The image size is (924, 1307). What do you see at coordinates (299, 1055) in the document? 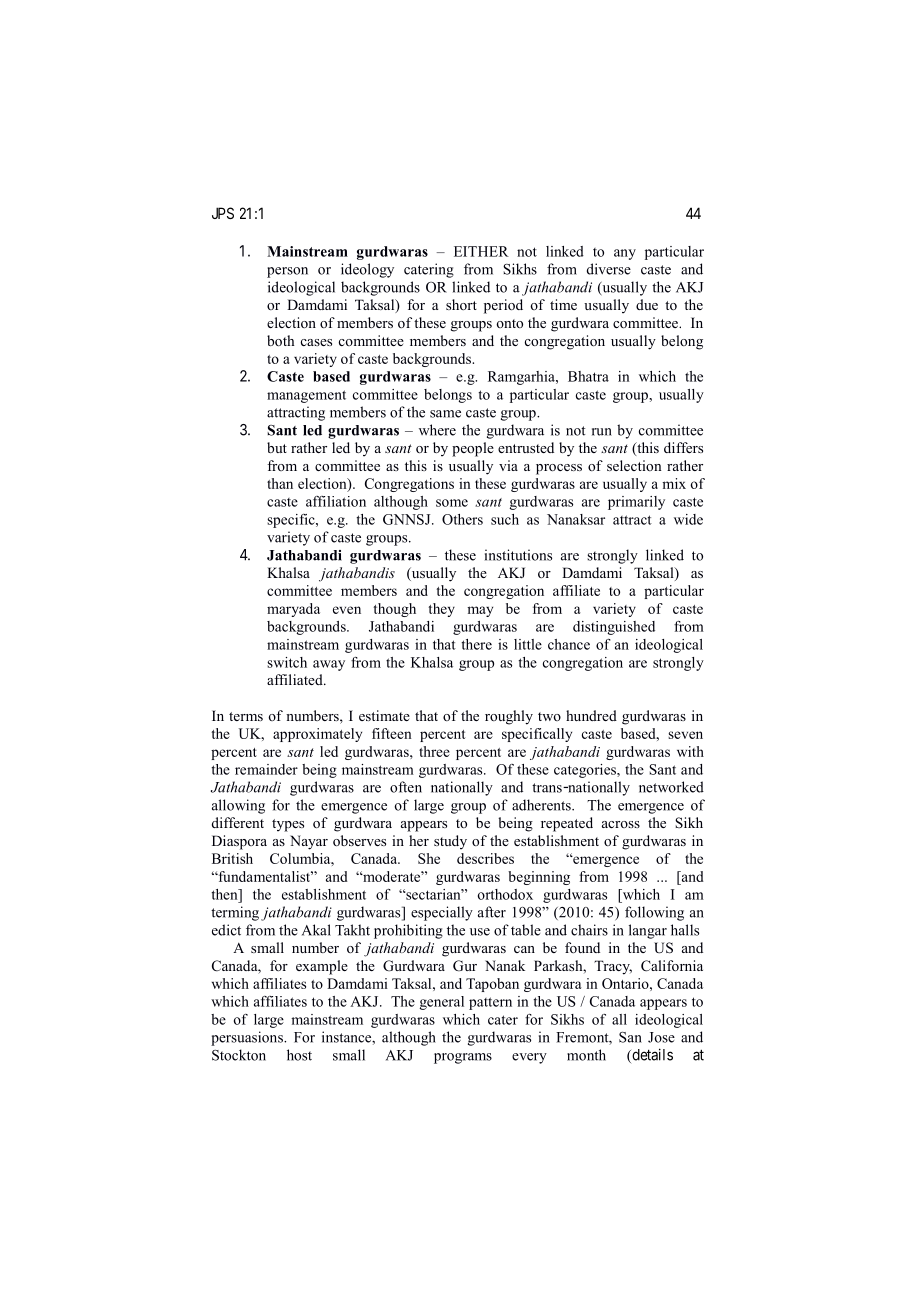
I see `host` at bounding box center [299, 1055].
